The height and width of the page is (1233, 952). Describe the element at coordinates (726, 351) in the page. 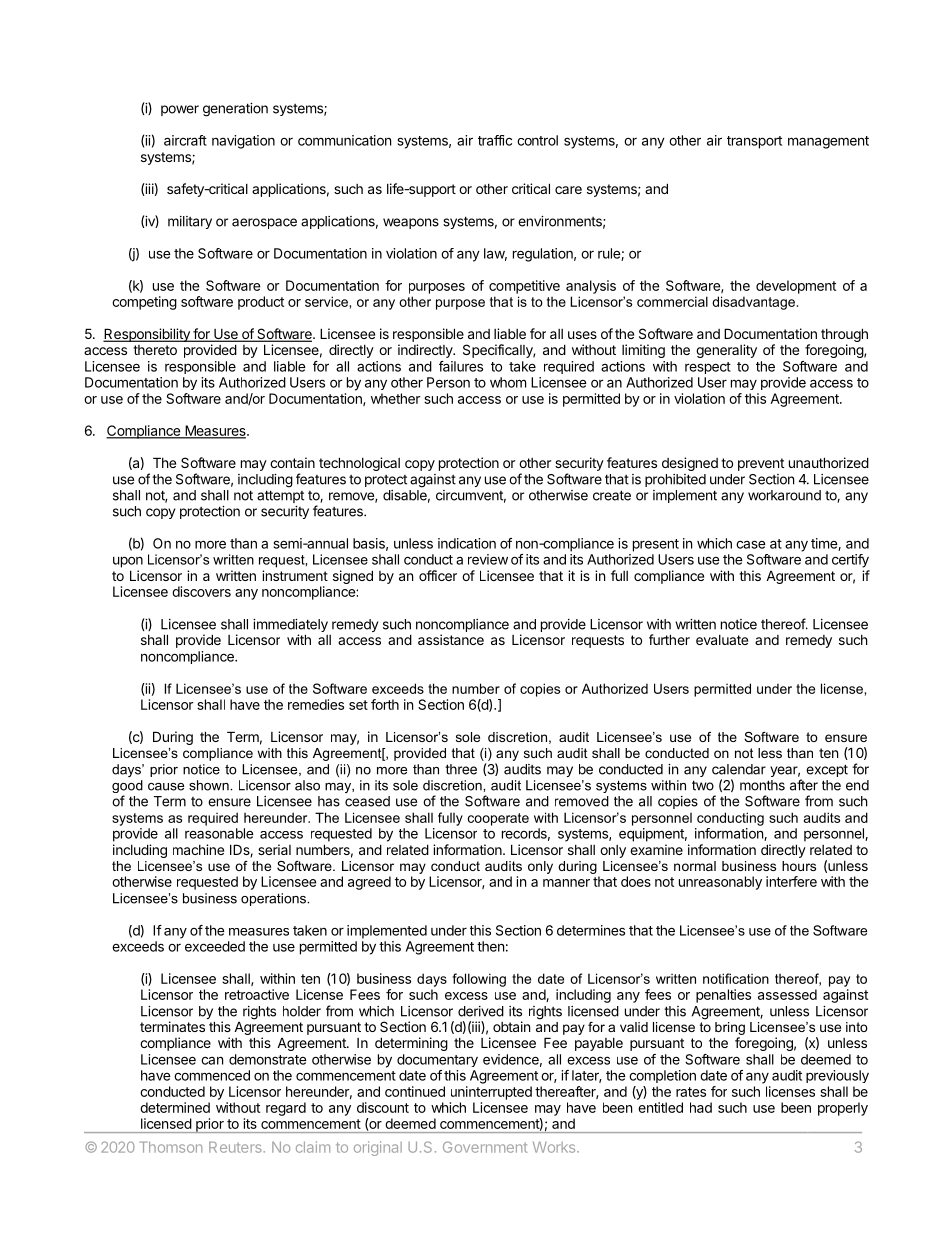

I see `generality` at that location.
